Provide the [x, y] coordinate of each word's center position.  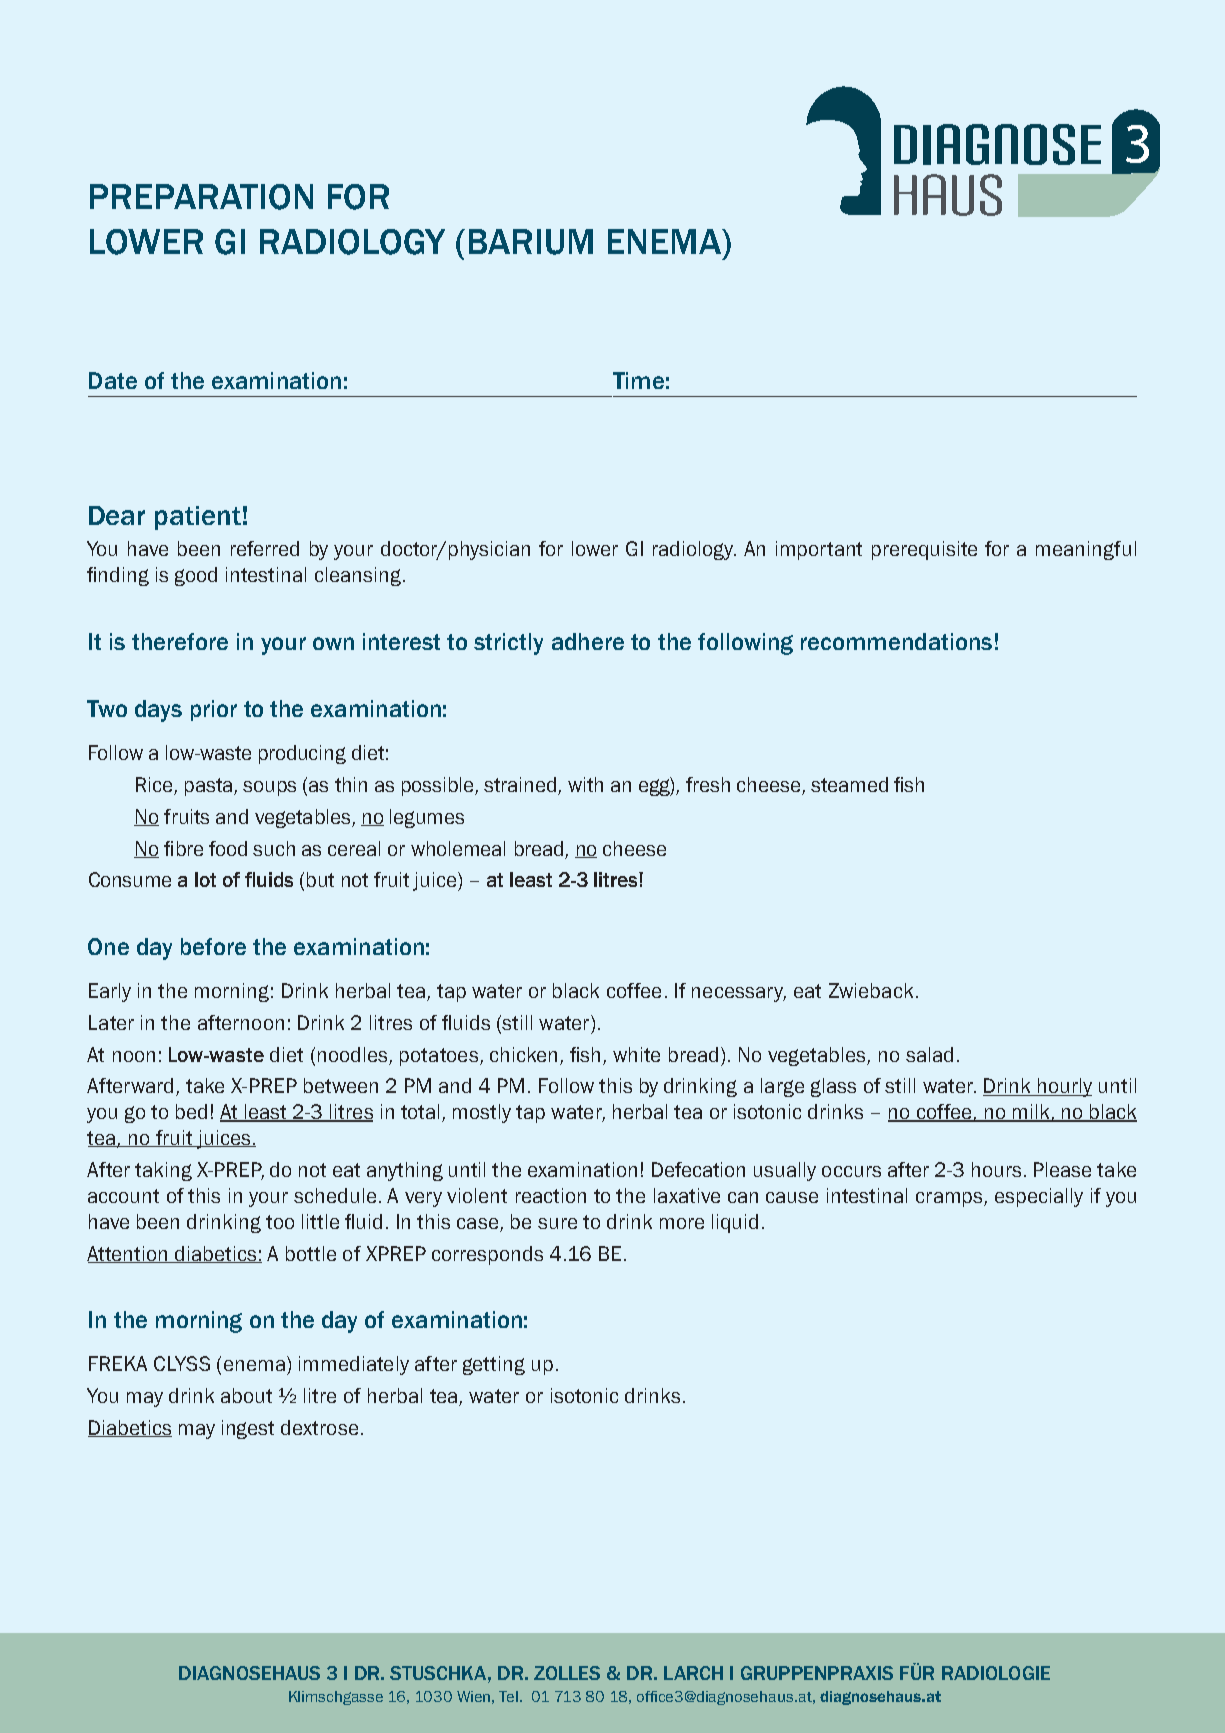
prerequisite [924, 550]
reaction [551, 1195]
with [585, 784]
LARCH [693, 1673]
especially [1039, 1197]
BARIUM [531, 242]
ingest [248, 1429]
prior [214, 710]
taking [163, 1171]
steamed [849, 784]
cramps [950, 1199]
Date [113, 380]
